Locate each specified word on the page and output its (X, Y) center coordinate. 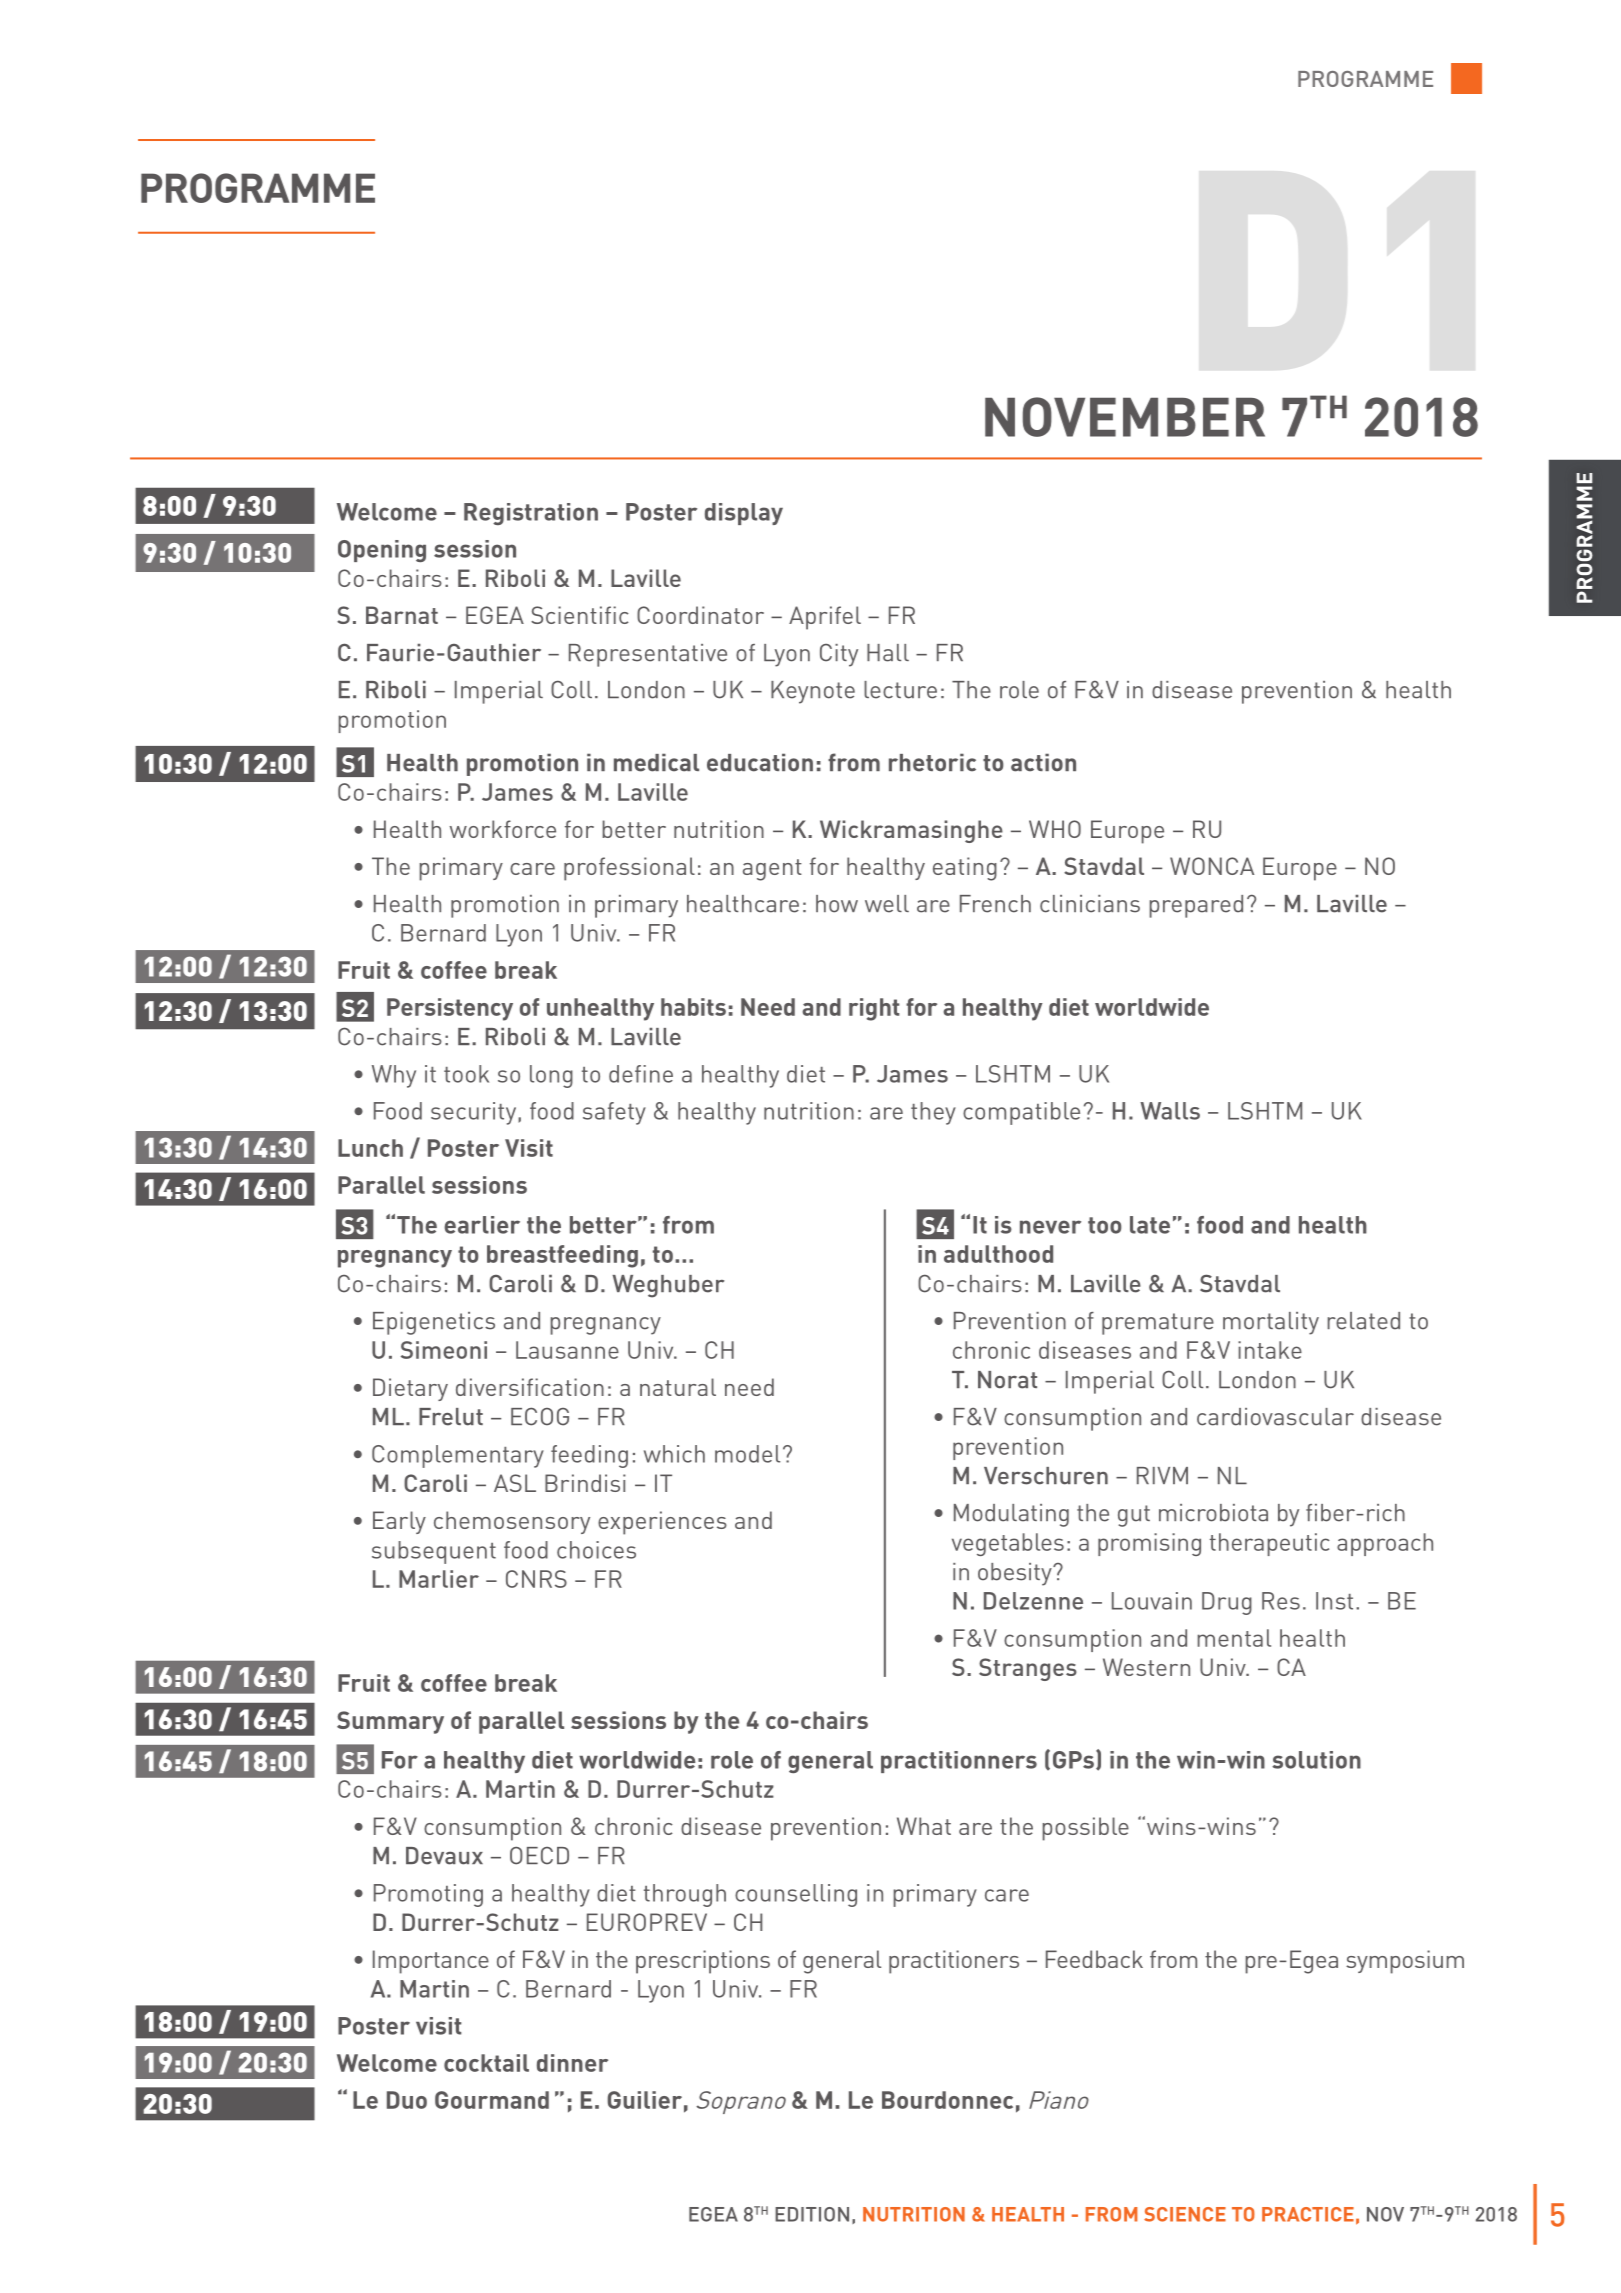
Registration (531, 514)
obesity (1016, 1574)
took (466, 1074)
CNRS (536, 1579)
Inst (1334, 1601)
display (744, 514)
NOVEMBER (1125, 417)
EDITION (812, 2214)
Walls (1170, 1111)
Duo (407, 2100)
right (874, 1009)
